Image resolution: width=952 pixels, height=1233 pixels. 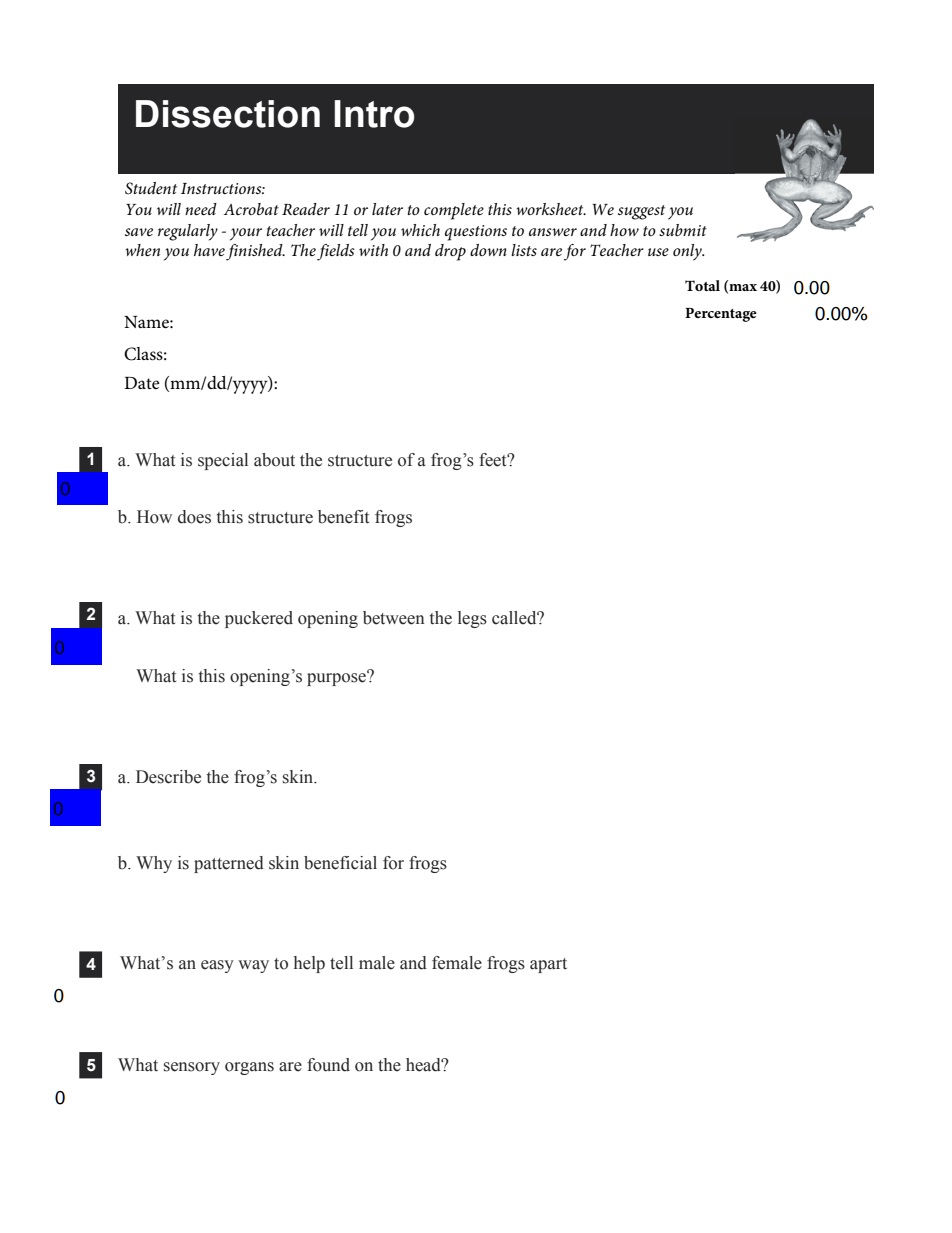 What do you see at coordinates (192, 1068) in the document?
I see `sensory` at bounding box center [192, 1068].
